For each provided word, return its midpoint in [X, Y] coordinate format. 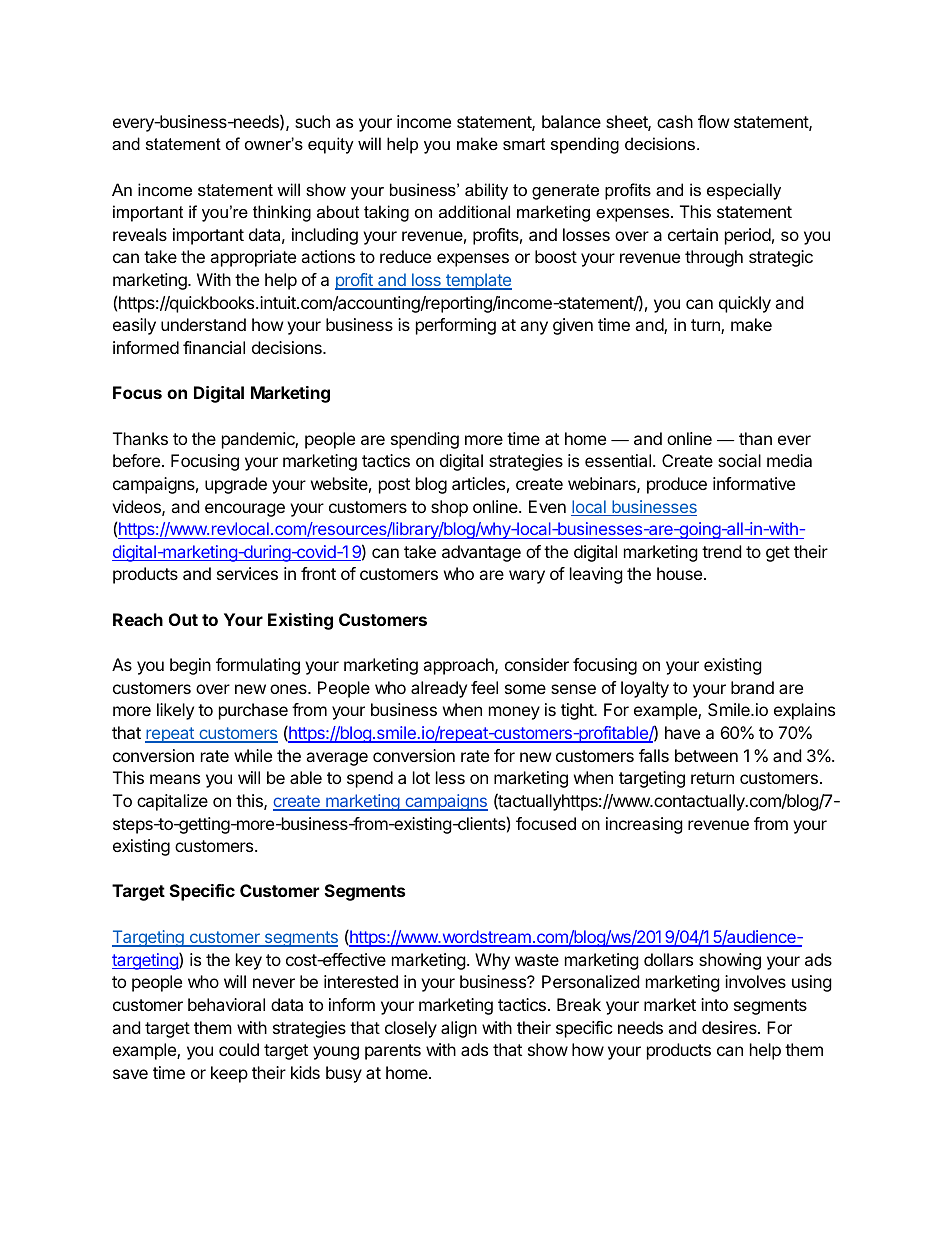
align [459, 1029]
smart [524, 144]
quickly [745, 304]
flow [714, 121]
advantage [481, 553]
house [679, 573]
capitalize [172, 802]
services [247, 573]
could [239, 1049]
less [450, 777]
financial [214, 347]
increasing [644, 825]
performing [456, 326]
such [312, 121]
